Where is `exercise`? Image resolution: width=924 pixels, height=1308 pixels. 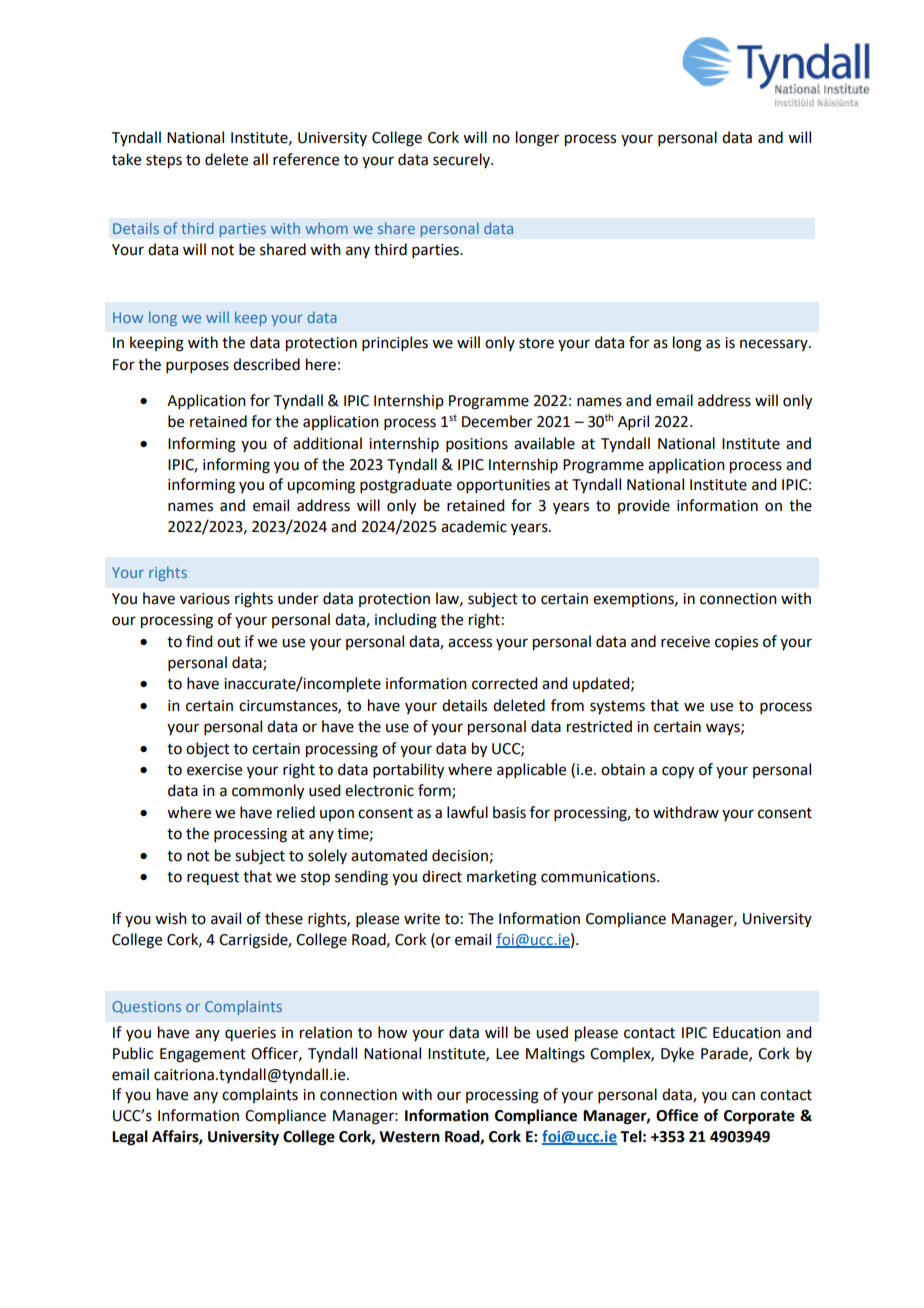 exercise is located at coordinates (214, 770).
